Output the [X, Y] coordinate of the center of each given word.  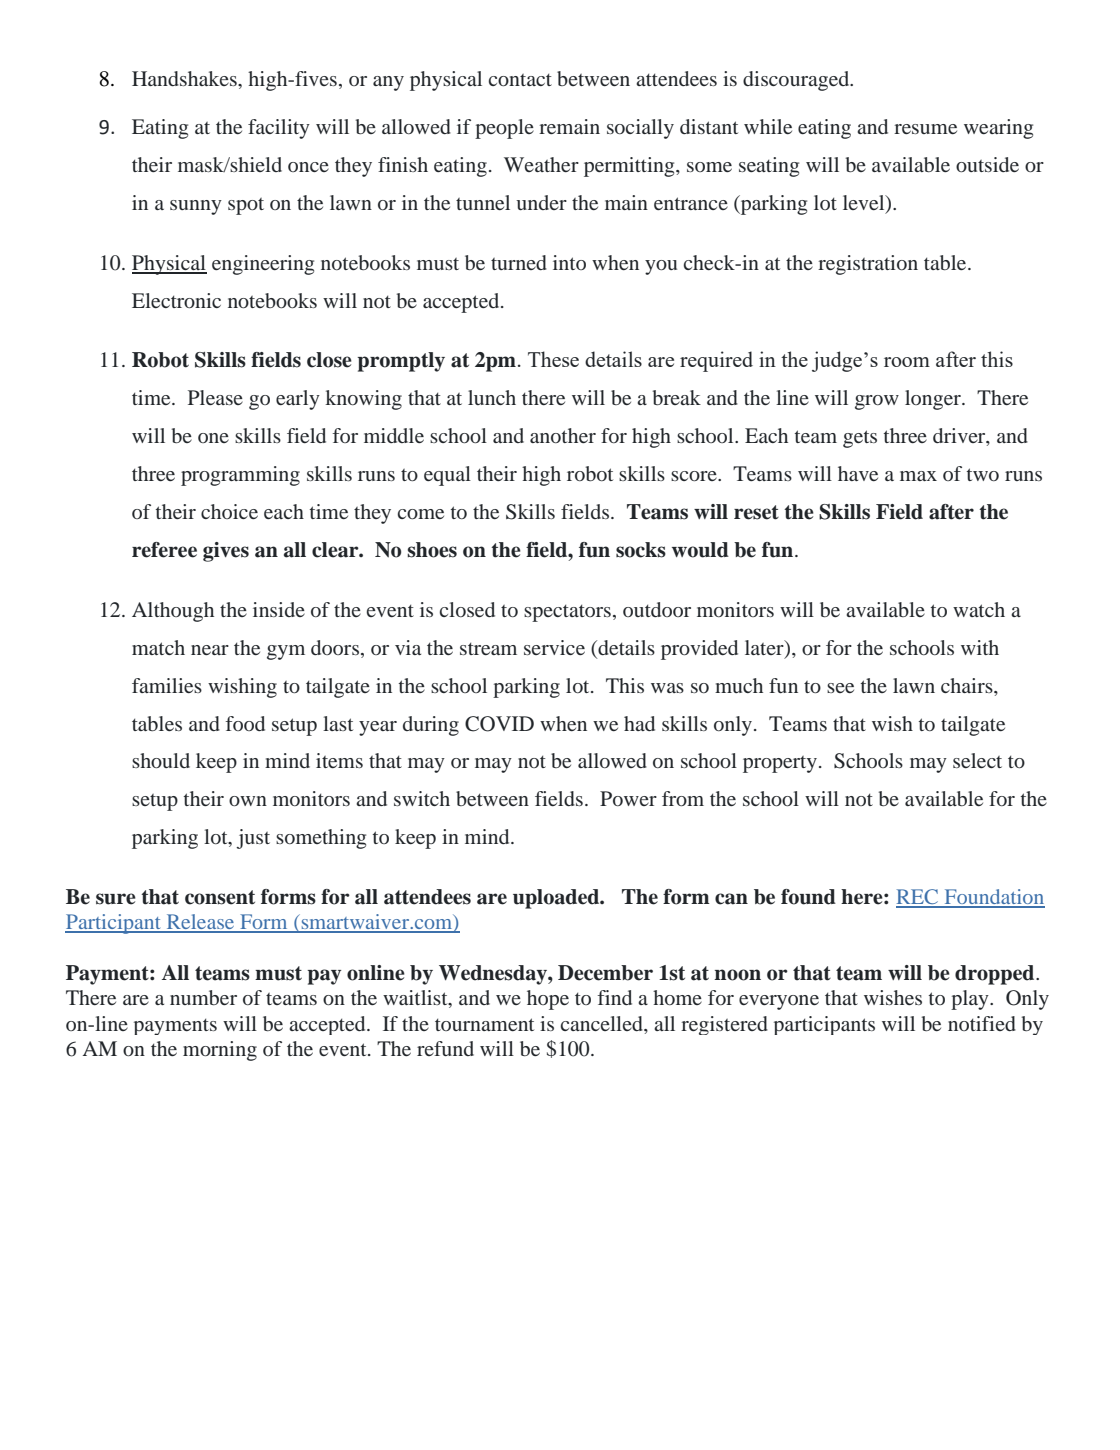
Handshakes [185, 78]
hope [548, 1000]
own [248, 801]
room [907, 362]
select [977, 760]
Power [628, 798]
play [971, 1000]
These [553, 359]
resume [925, 129]
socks [641, 550]
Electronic [176, 300]
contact [520, 80]
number [203, 997]
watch [979, 609]
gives [226, 552]
